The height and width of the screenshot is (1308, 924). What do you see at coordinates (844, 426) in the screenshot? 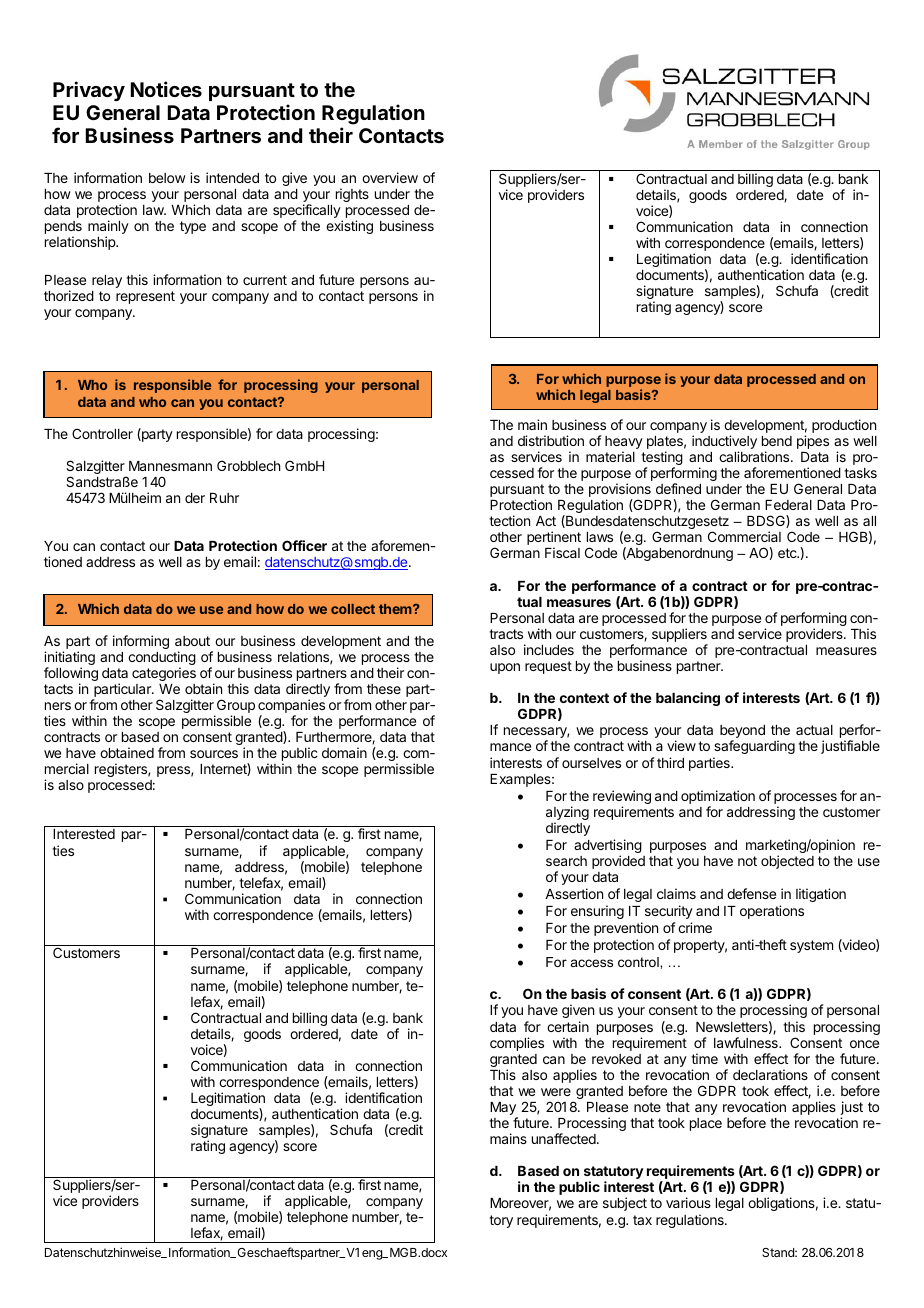
I see `production` at bounding box center [844, 426].
